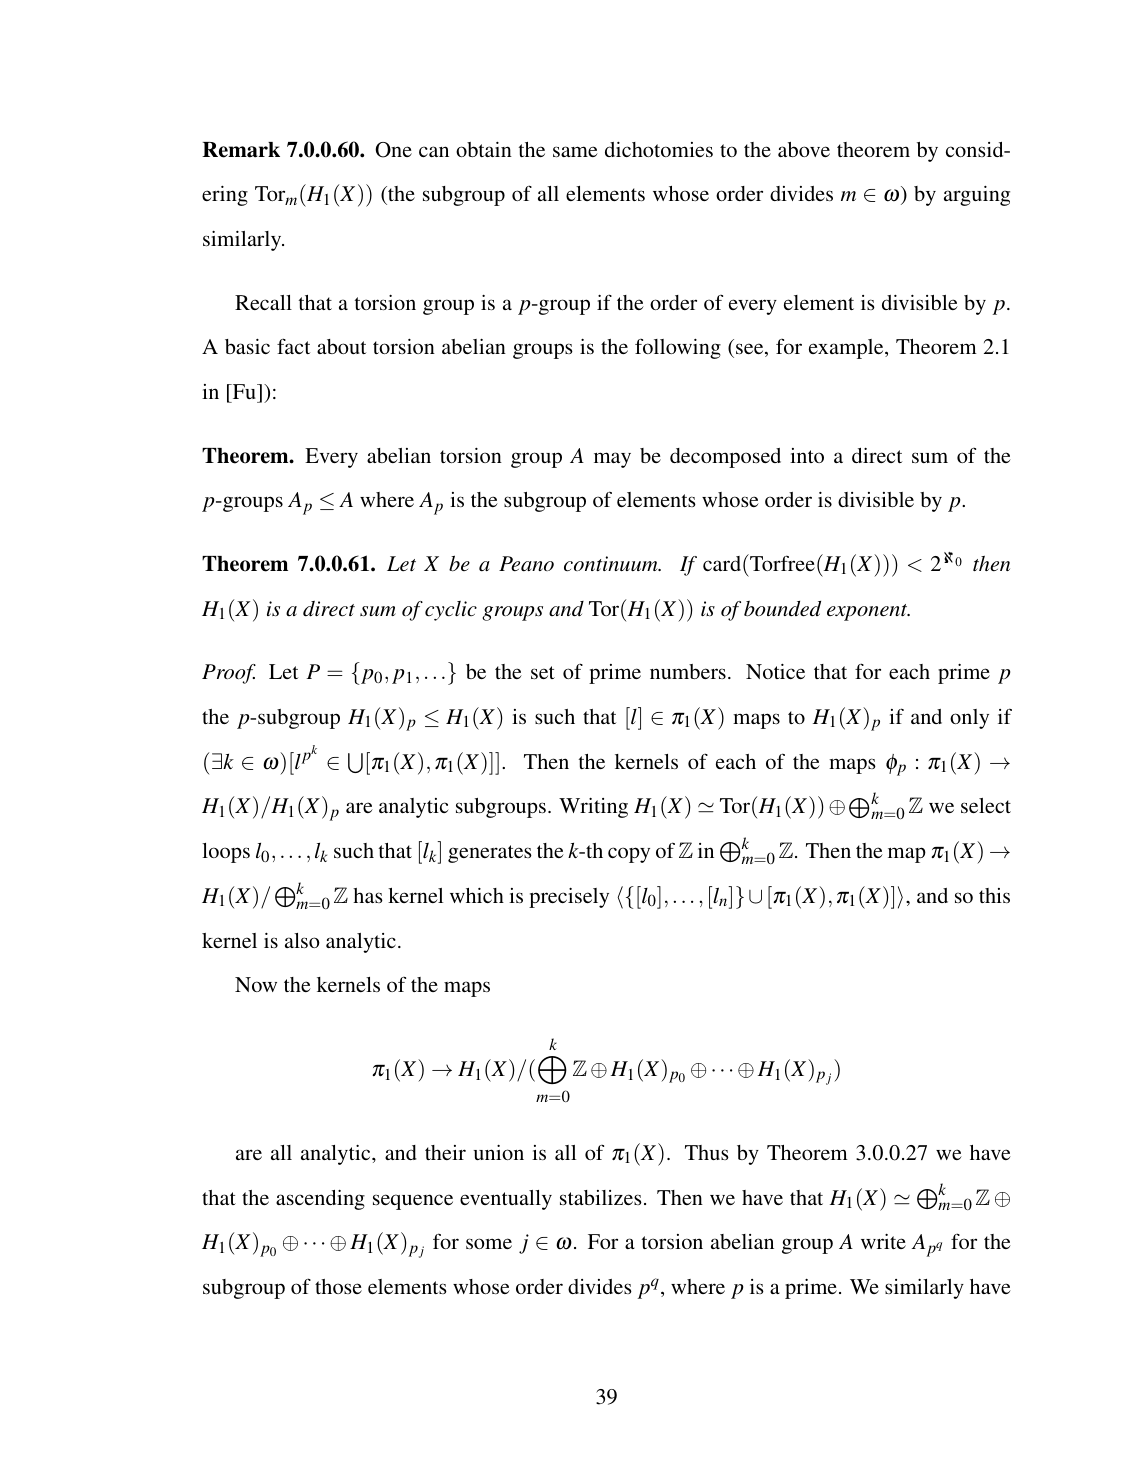 The height and width of the page is (1483, 1146). What do you see at coordinates (368, 895) in the page?
I see `has` at bounding box center [368, 895].
